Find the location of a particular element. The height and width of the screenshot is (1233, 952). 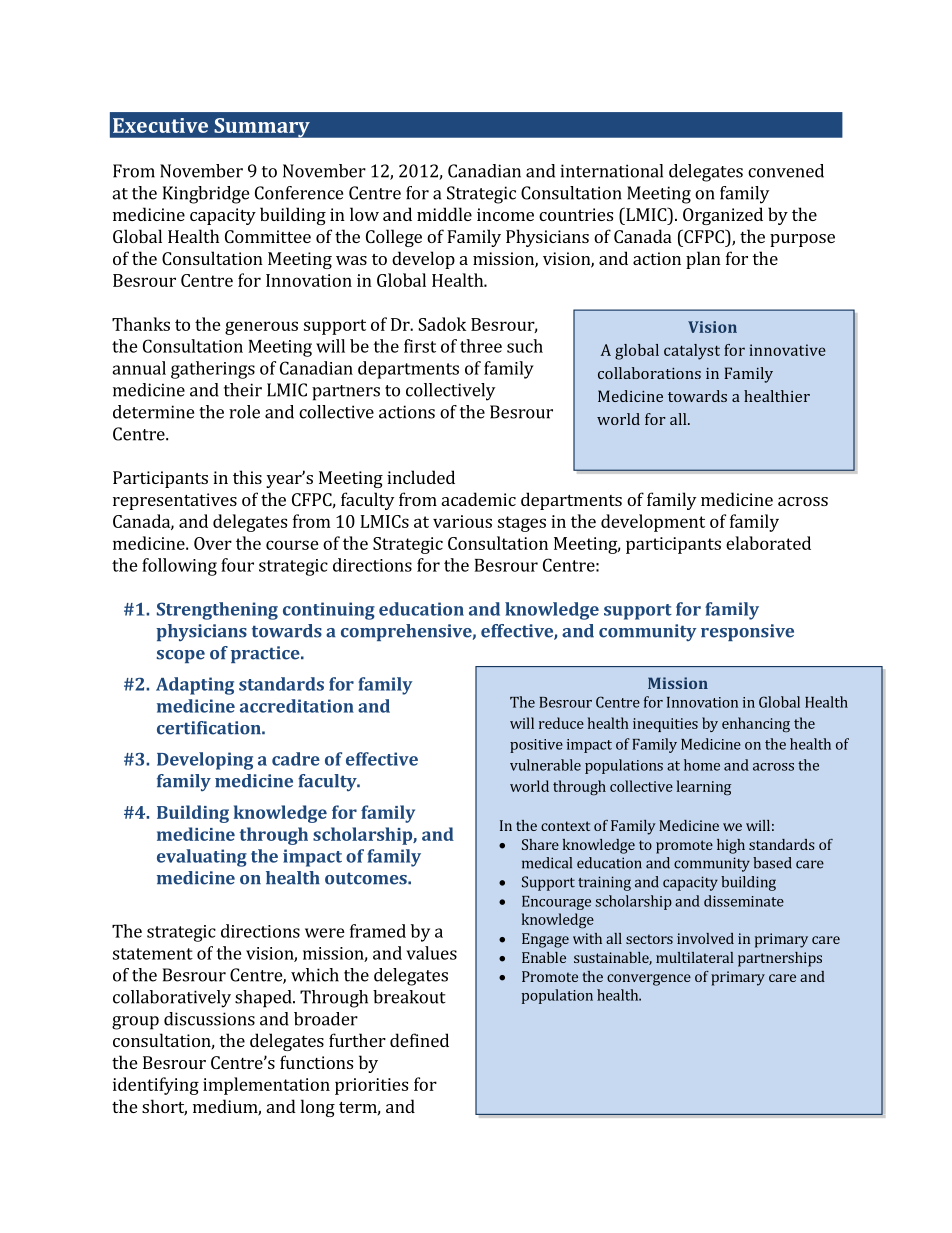

implementation is located at coordinates (266, 1086).
